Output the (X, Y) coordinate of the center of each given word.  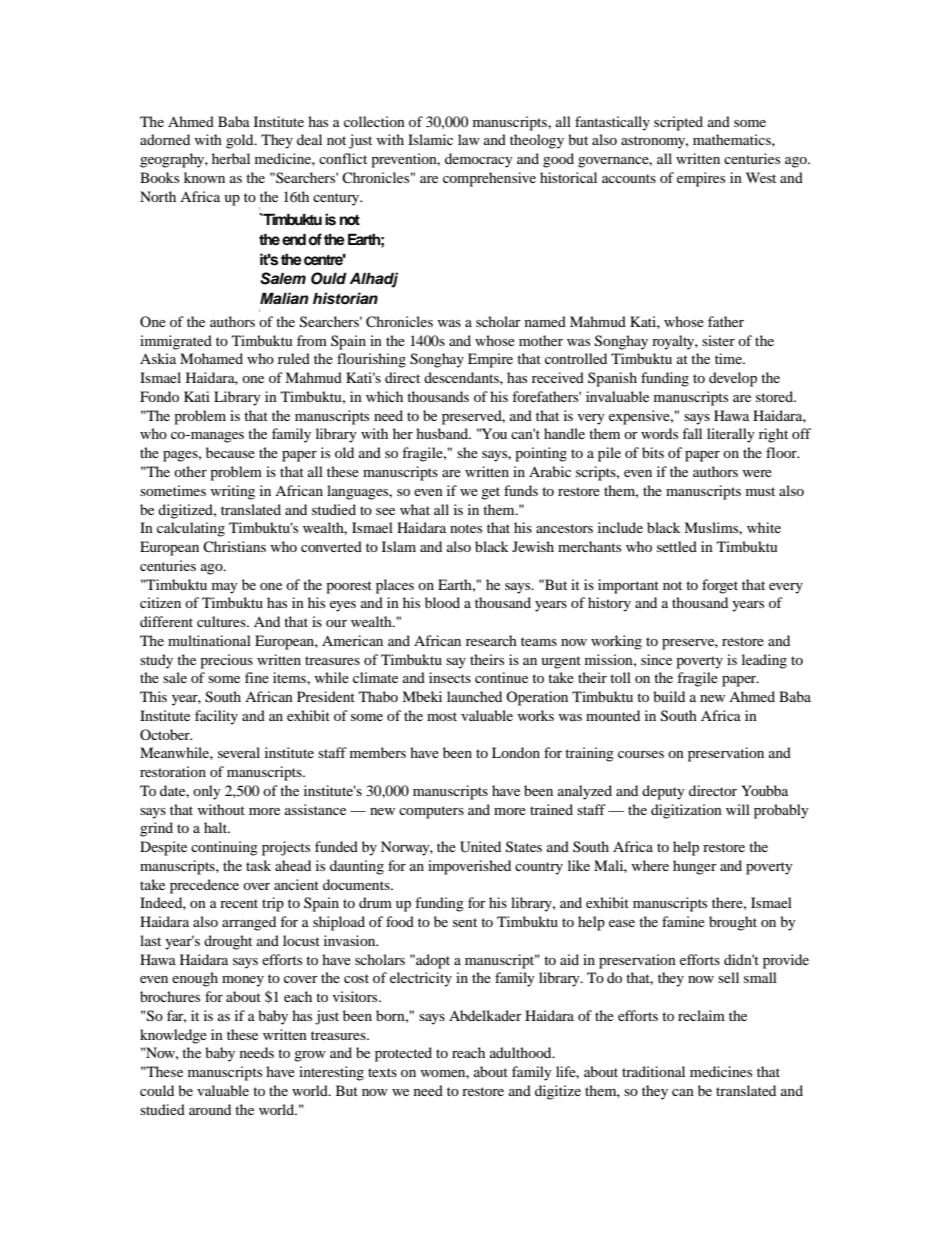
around (210, 1109)
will (738, 809)
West (761, 177)
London (516, 752)
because (230, 452)
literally (731, 435)
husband (443, 433)
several (239, 752)
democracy (479, 160)
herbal (231, 158)
